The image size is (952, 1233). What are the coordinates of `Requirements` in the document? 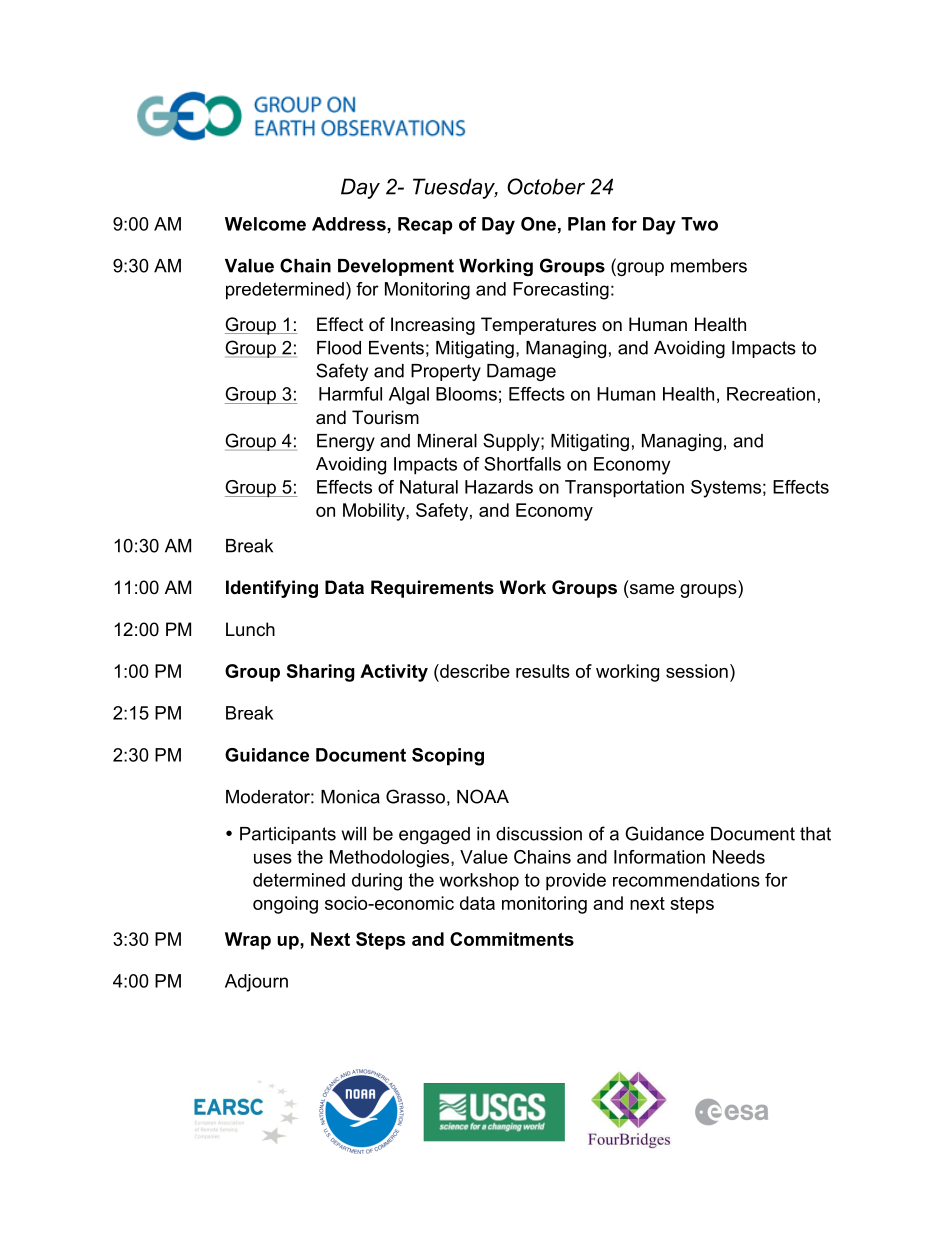 It's located at (432, 589).
